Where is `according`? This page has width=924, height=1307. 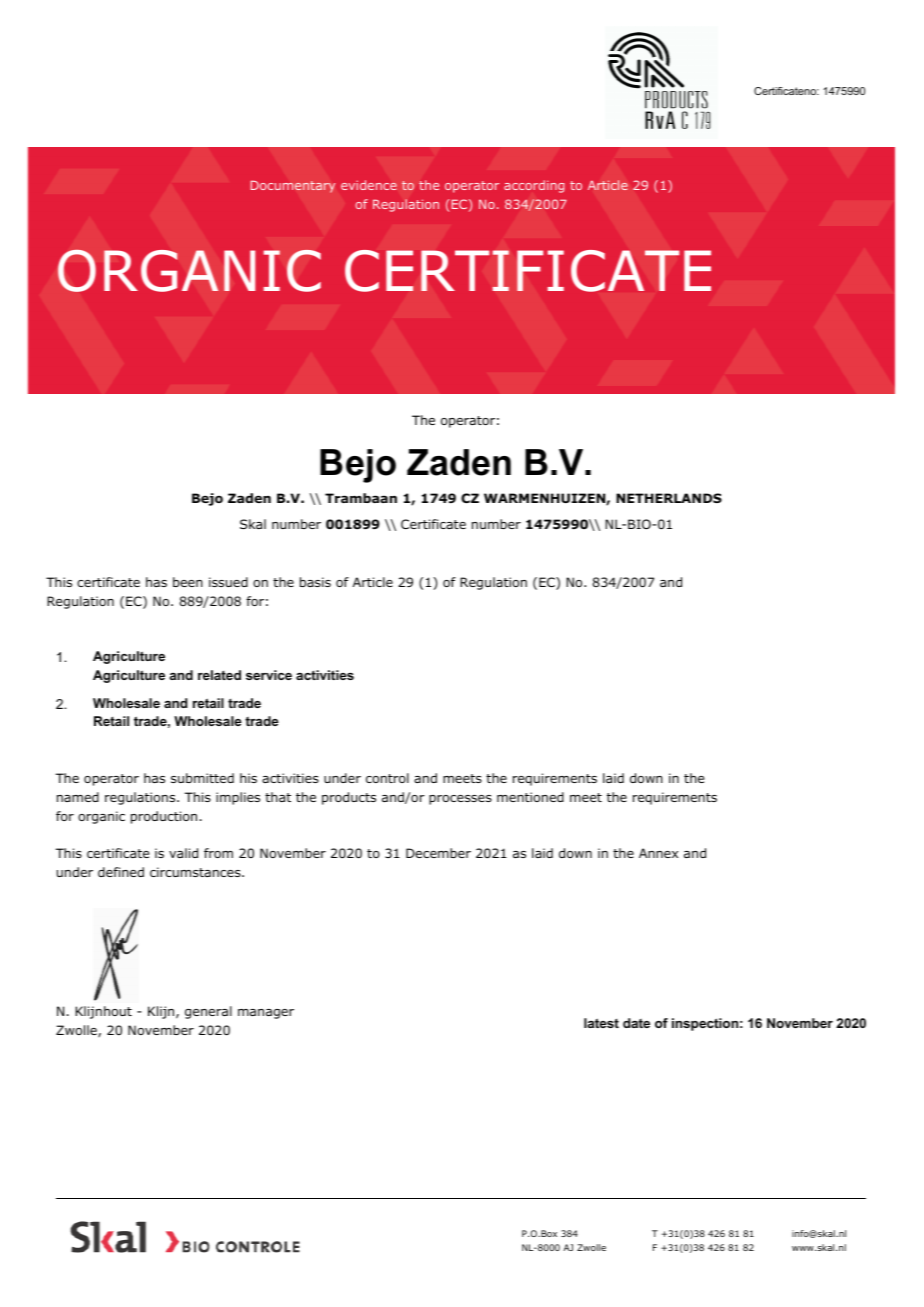
according is located at coordinates (534, 186).
